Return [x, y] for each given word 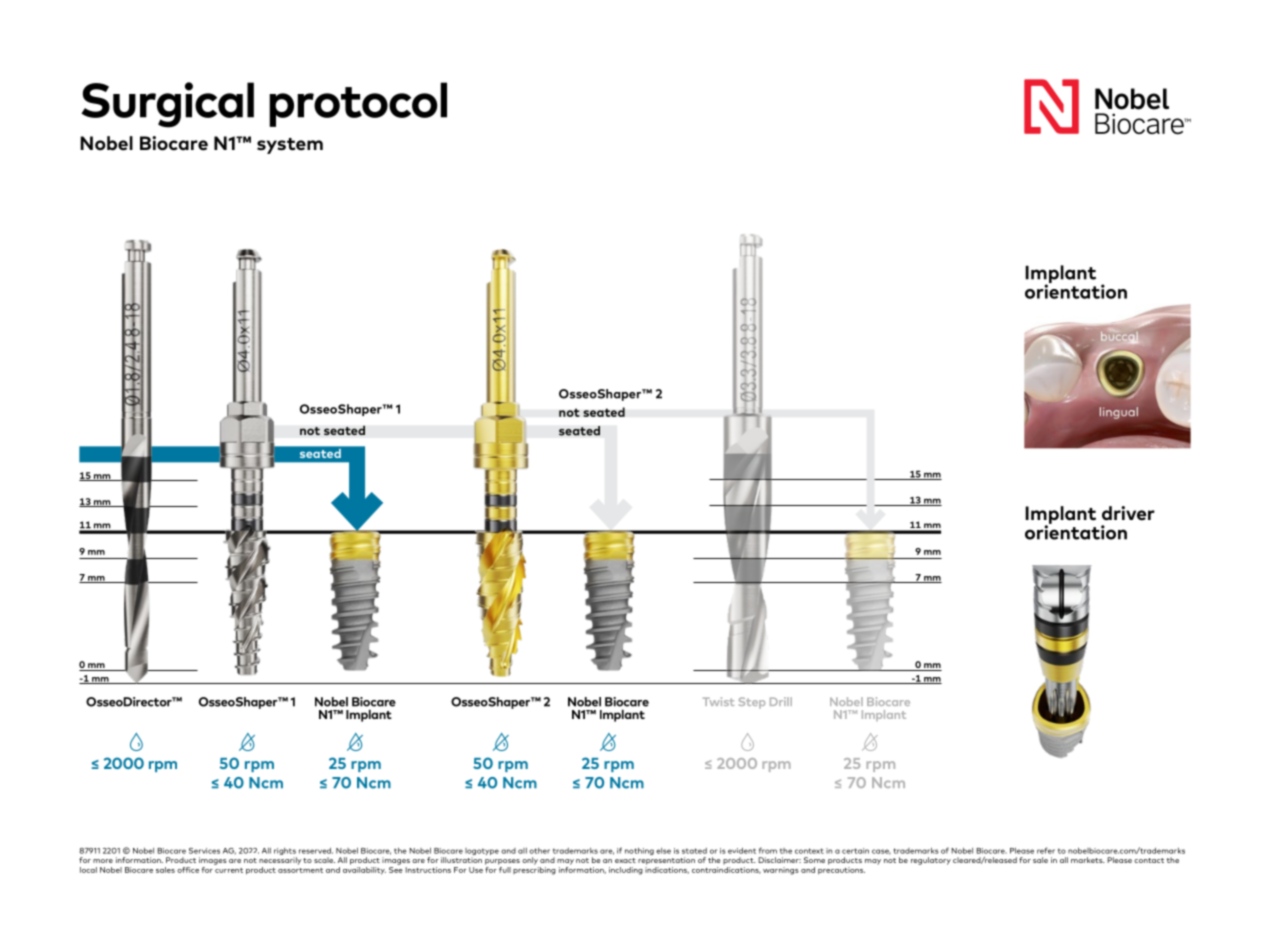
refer [1046, 850]
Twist [718, 701]
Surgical [167, 105]
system [290, 146]
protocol [358, 104]
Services [204, 851]
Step [752, 703]
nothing [639, 851]
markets [1088, 860]
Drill [781, 701]
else [663, 851]
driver [1128, 513]
